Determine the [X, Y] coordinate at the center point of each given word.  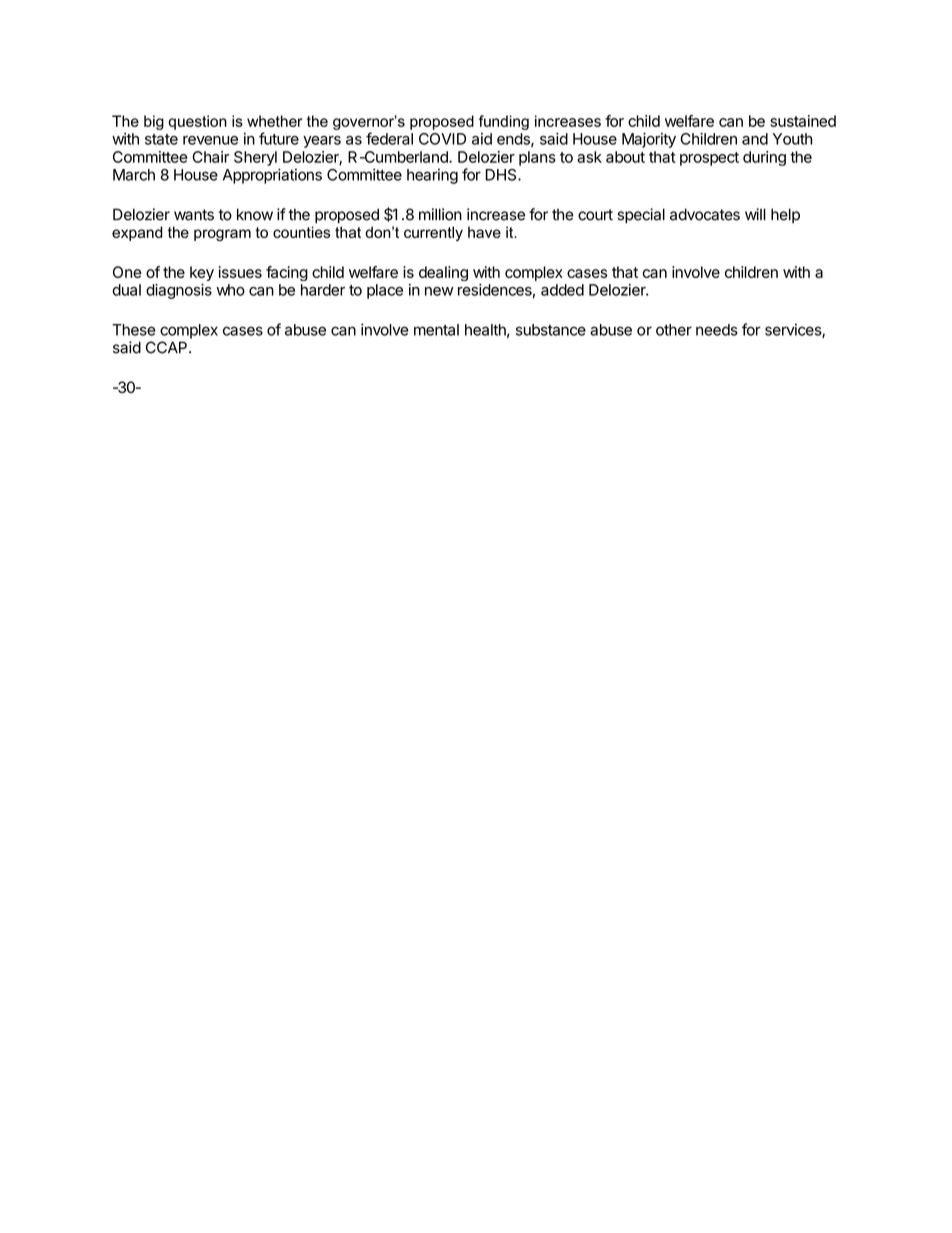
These [134, 330]
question [197, 122]
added [562, 290]
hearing [432, 176]
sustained [803, 121]
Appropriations [272, 176]
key [202, 273]
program [222, 235]
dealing [443, 273]
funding [504, 122]
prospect [709, 159]
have [484, 232]
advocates [705, 214]
